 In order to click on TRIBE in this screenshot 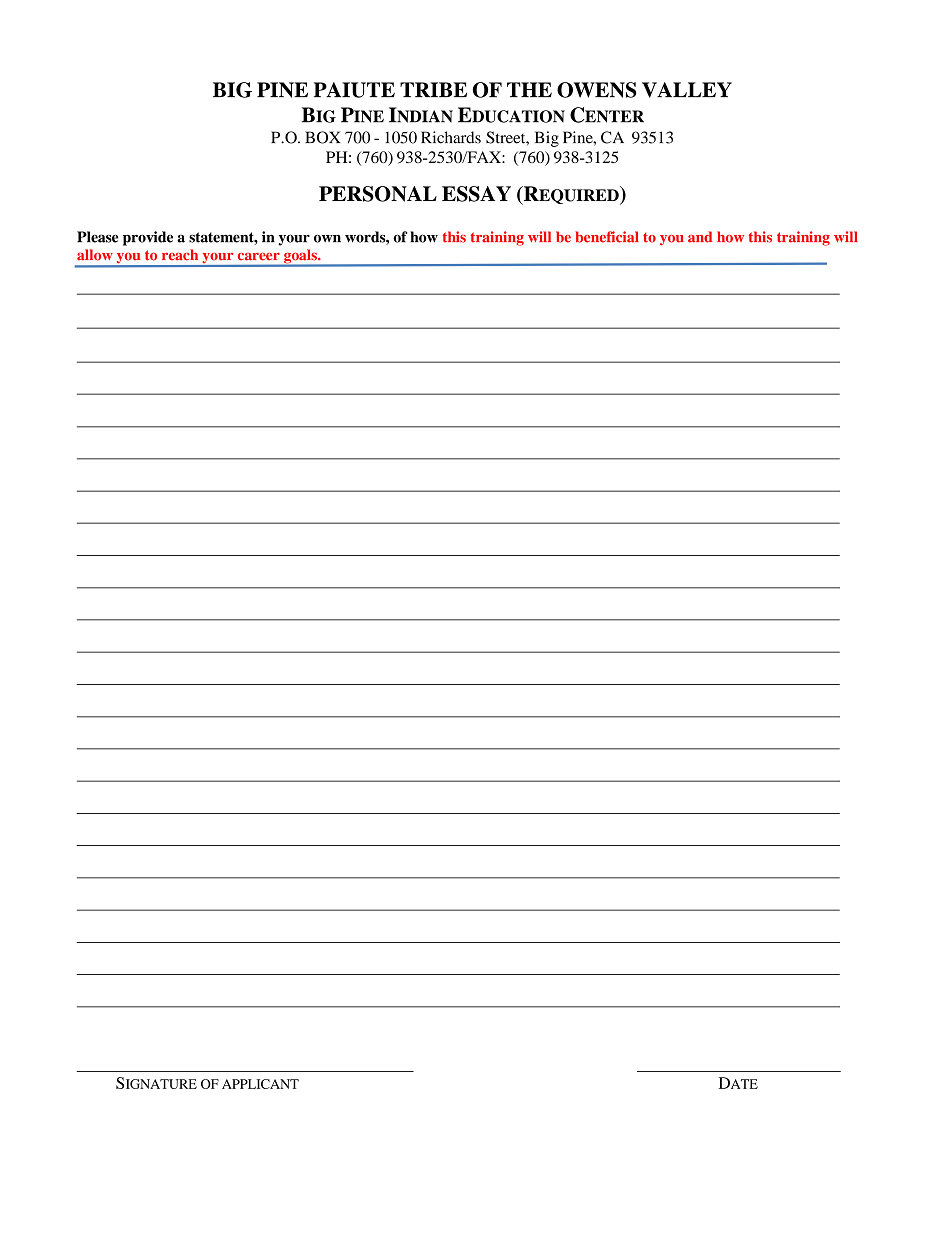, I will do `click(433, 89)`.
